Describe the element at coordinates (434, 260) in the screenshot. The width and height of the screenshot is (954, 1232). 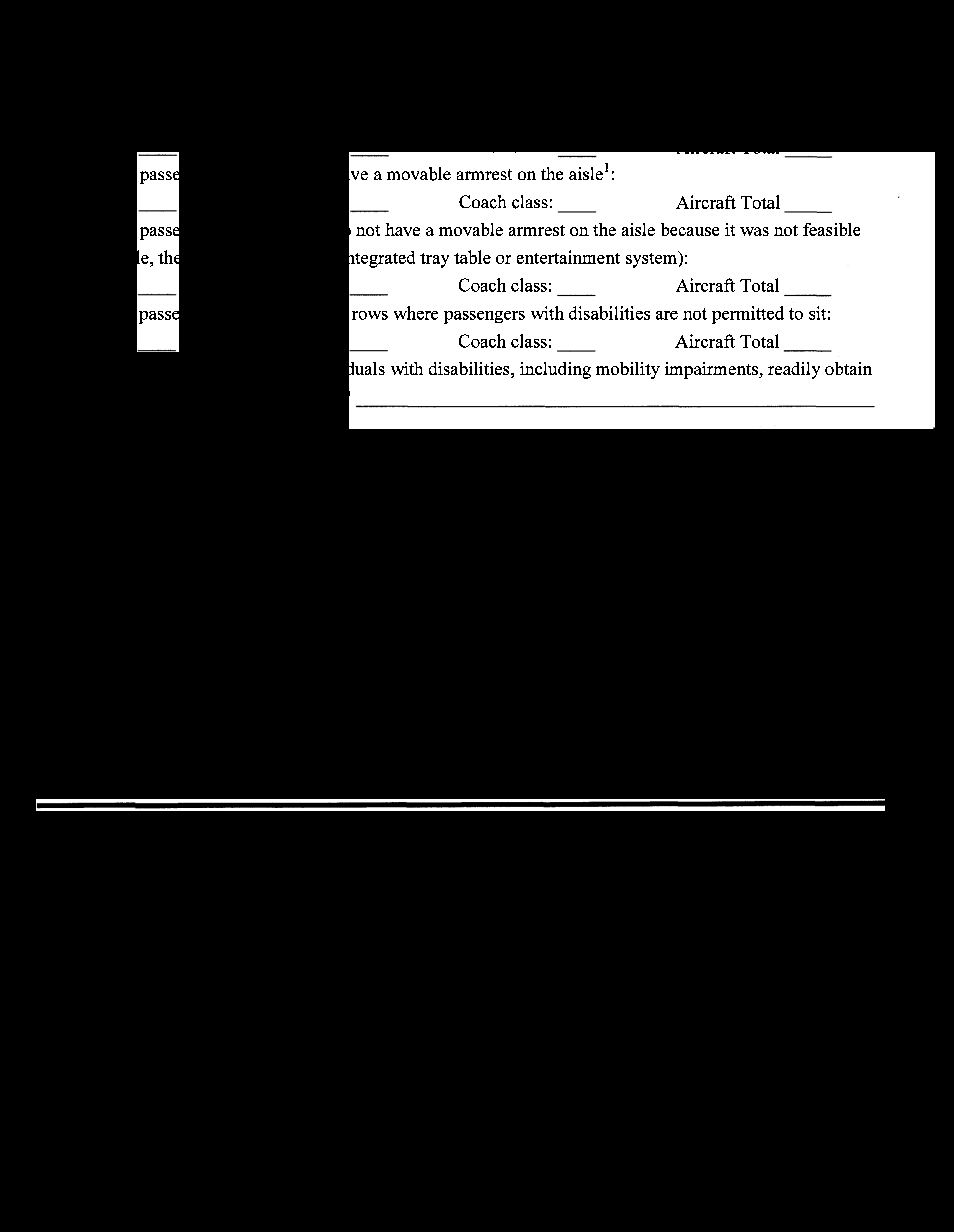
I see `tray` at that location.
